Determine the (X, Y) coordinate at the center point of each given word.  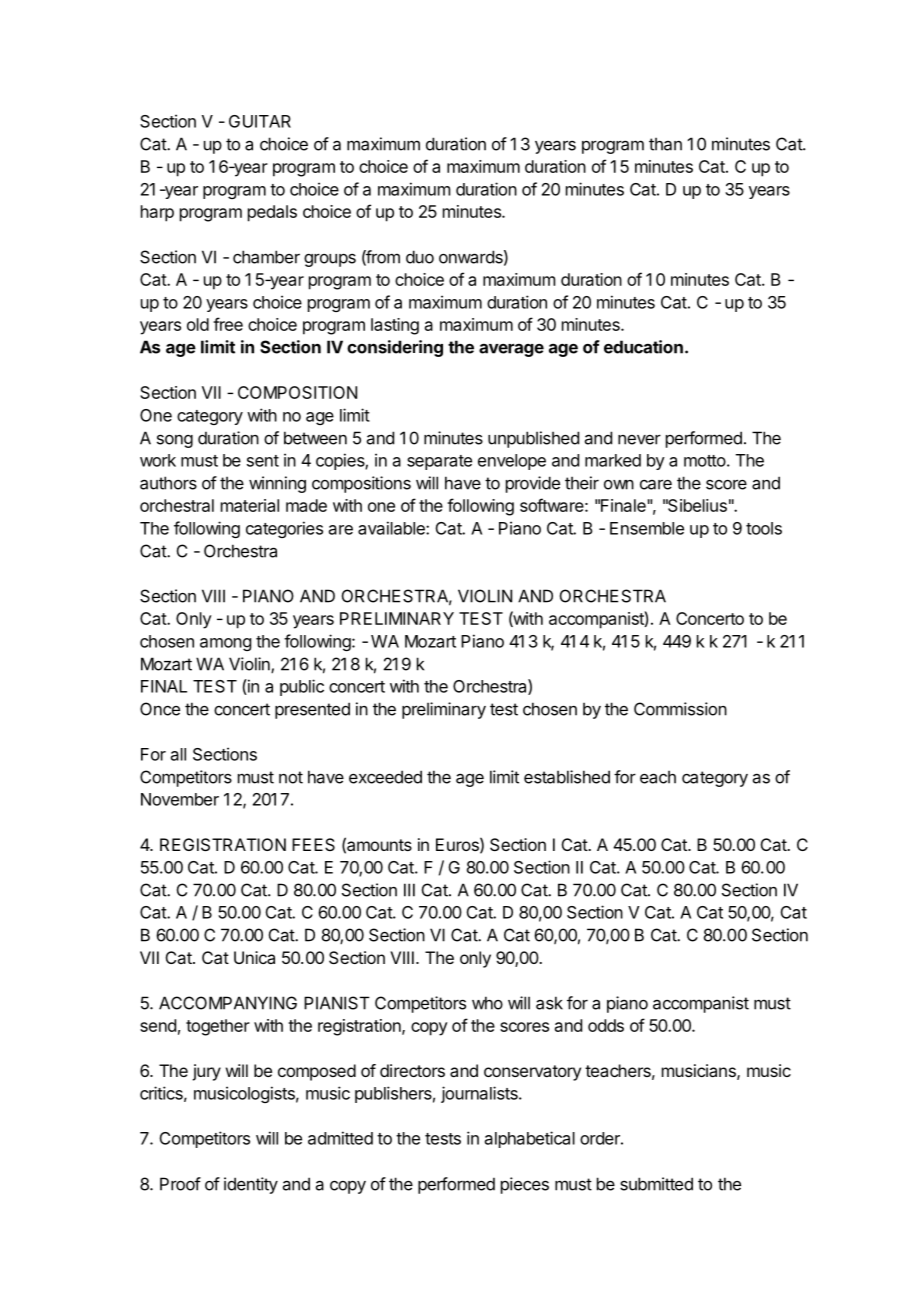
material (250, 505)
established (567, 777)
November (180, 799)
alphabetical (530, 1139)
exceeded (385, 777)
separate (439, 462)
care (656, 484)
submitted (656, 1184)
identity (251, 1185)
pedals (272, 213)
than (665, 144)
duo (420, 257)
